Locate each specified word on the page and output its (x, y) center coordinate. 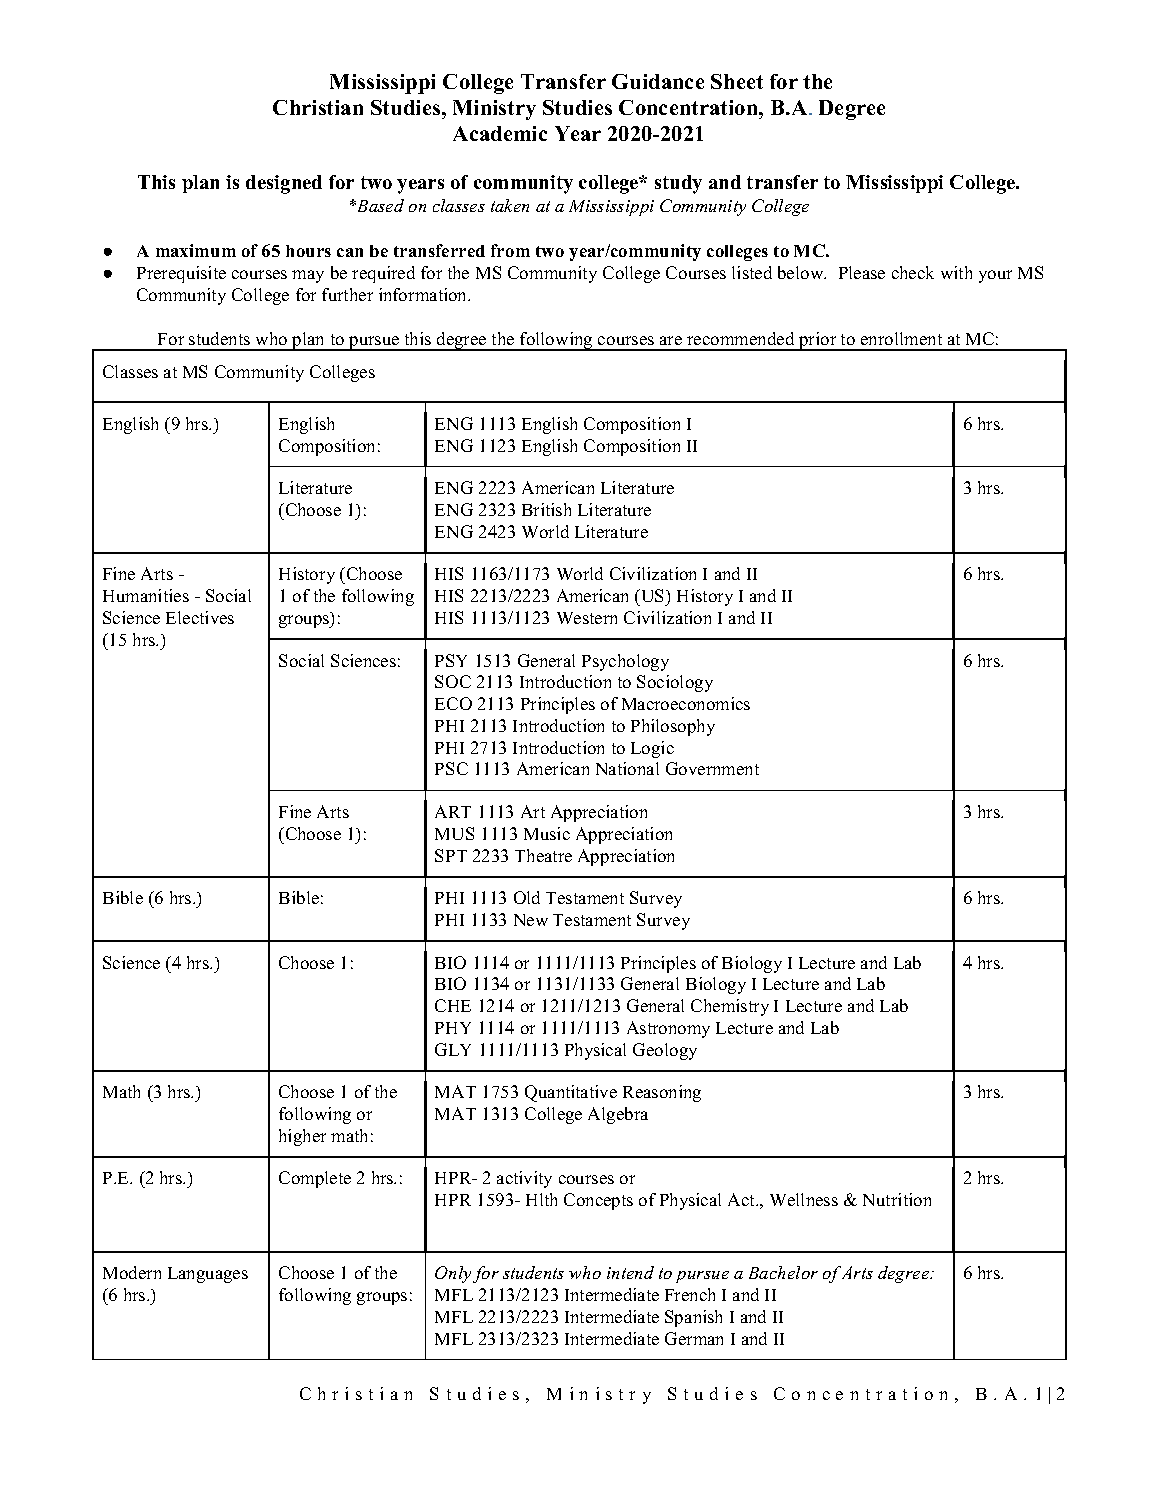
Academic (500, 133)
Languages (208, 1275)
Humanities (146, 595)
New (531, 920)
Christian (318, 107)
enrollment (901, 338)
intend (630, 1272)
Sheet (737, 81)
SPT (451, 855)
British (546, 509)
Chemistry (730, 1007)
